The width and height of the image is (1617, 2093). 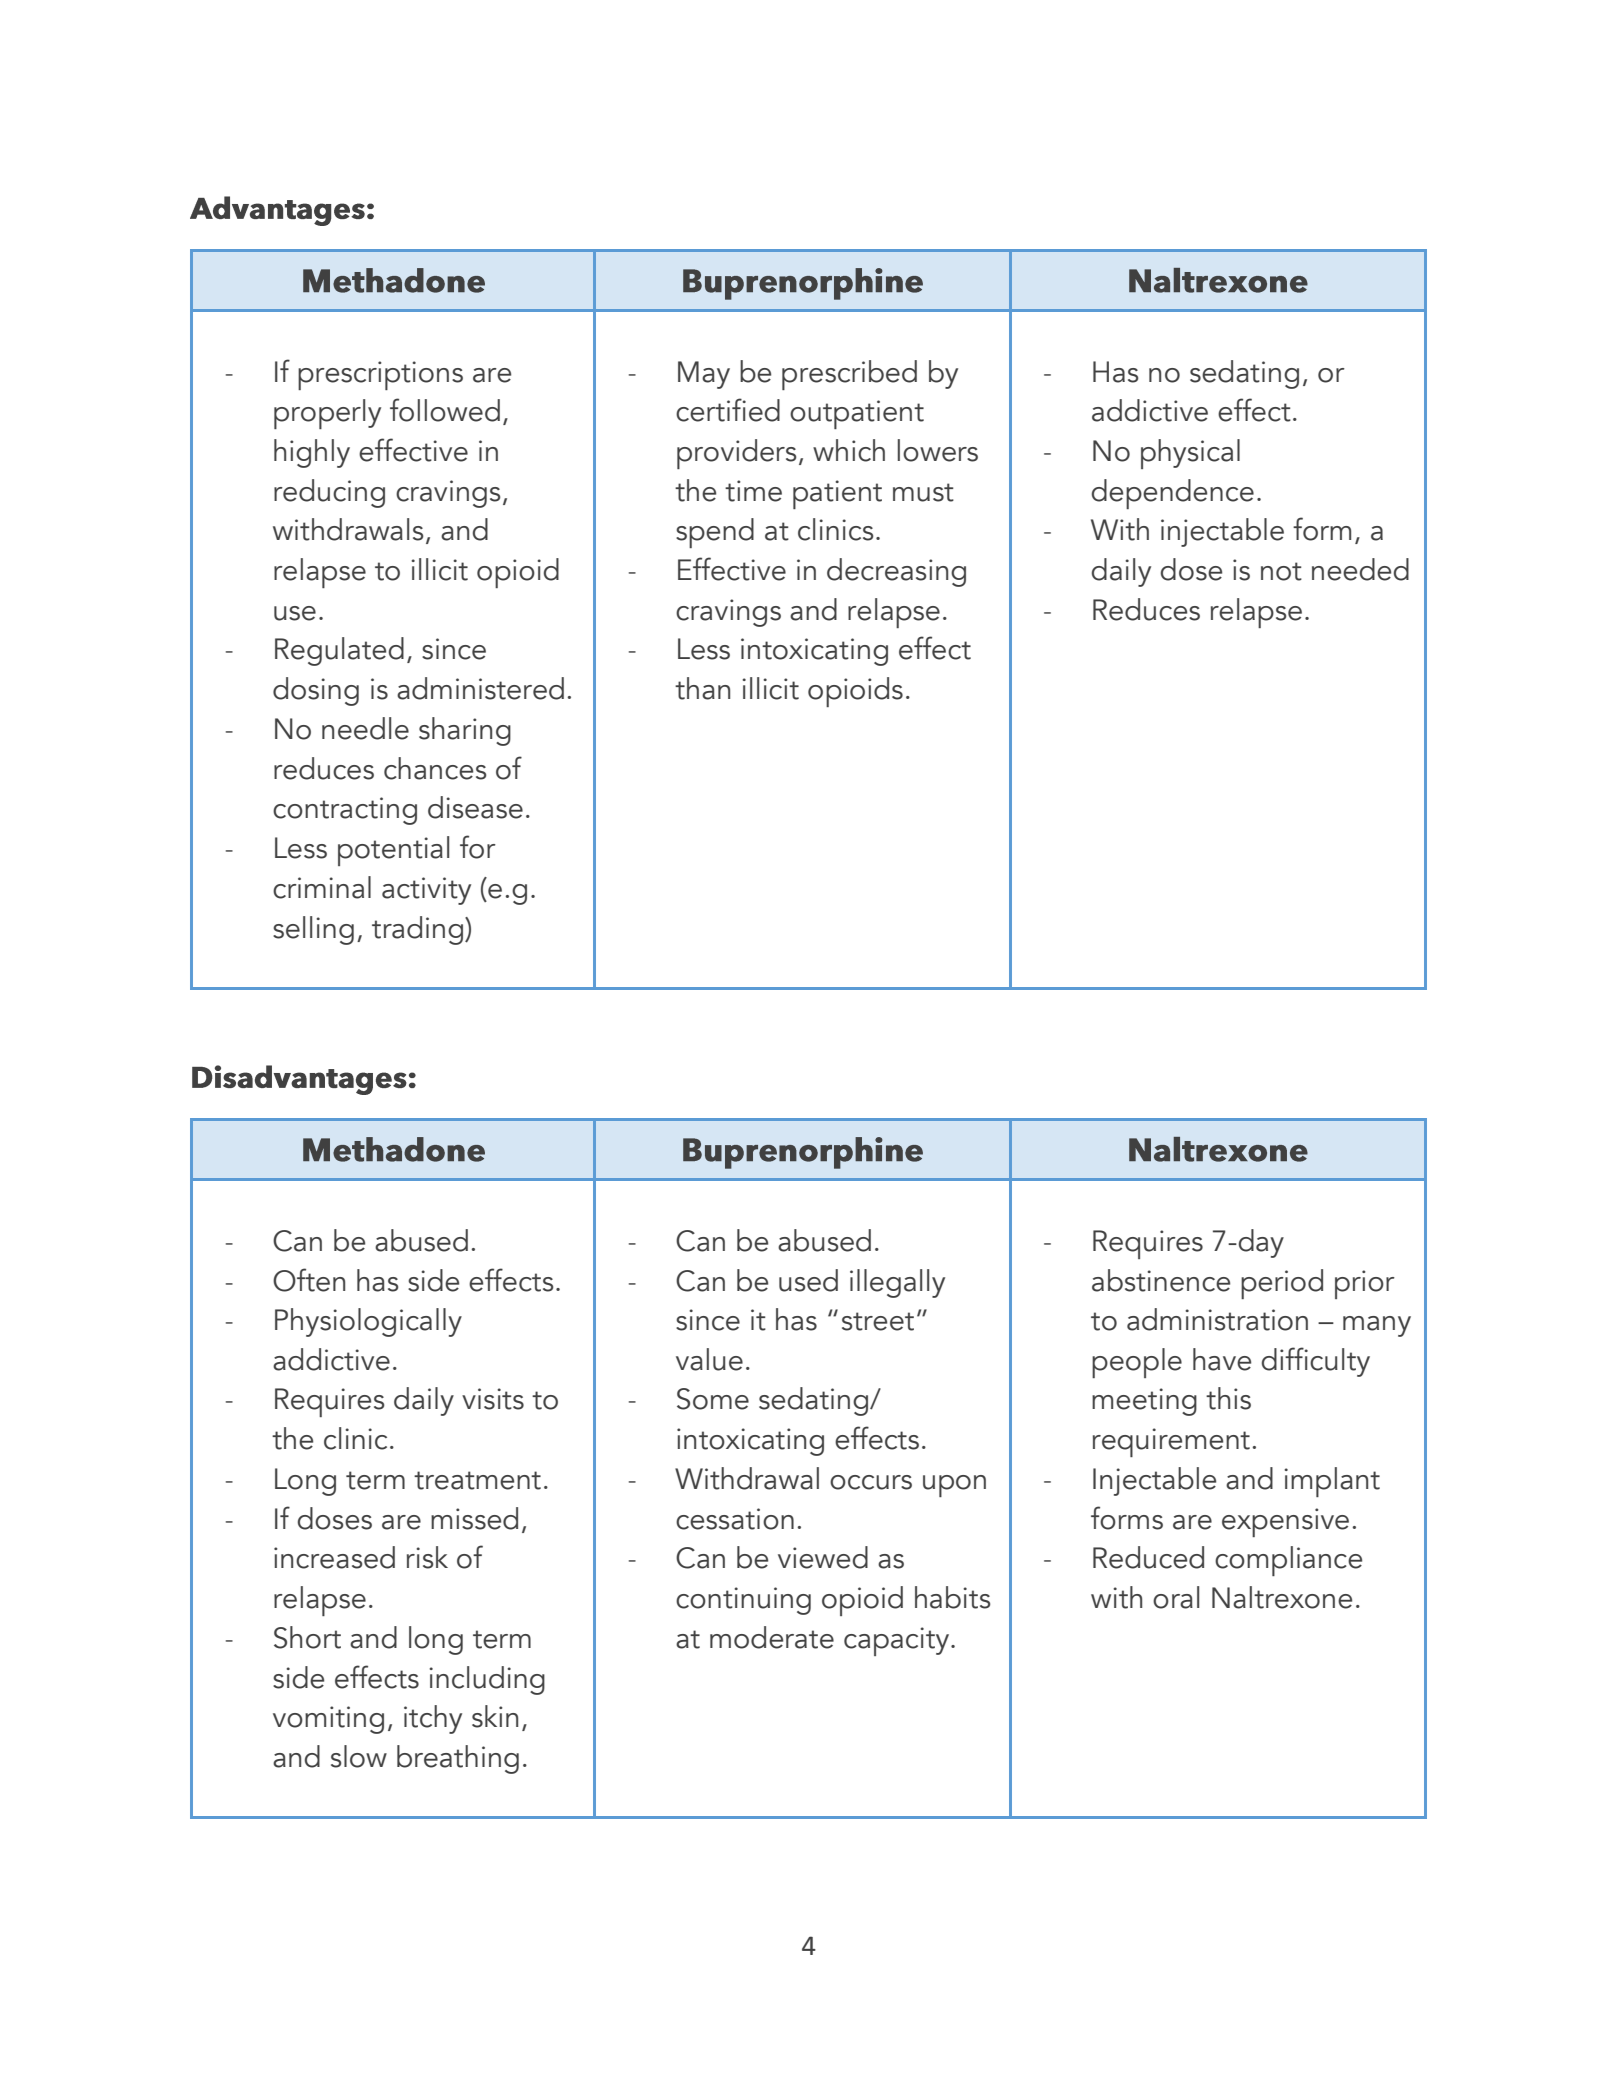 I want to click on this, so click(x=1228, y=1398).
